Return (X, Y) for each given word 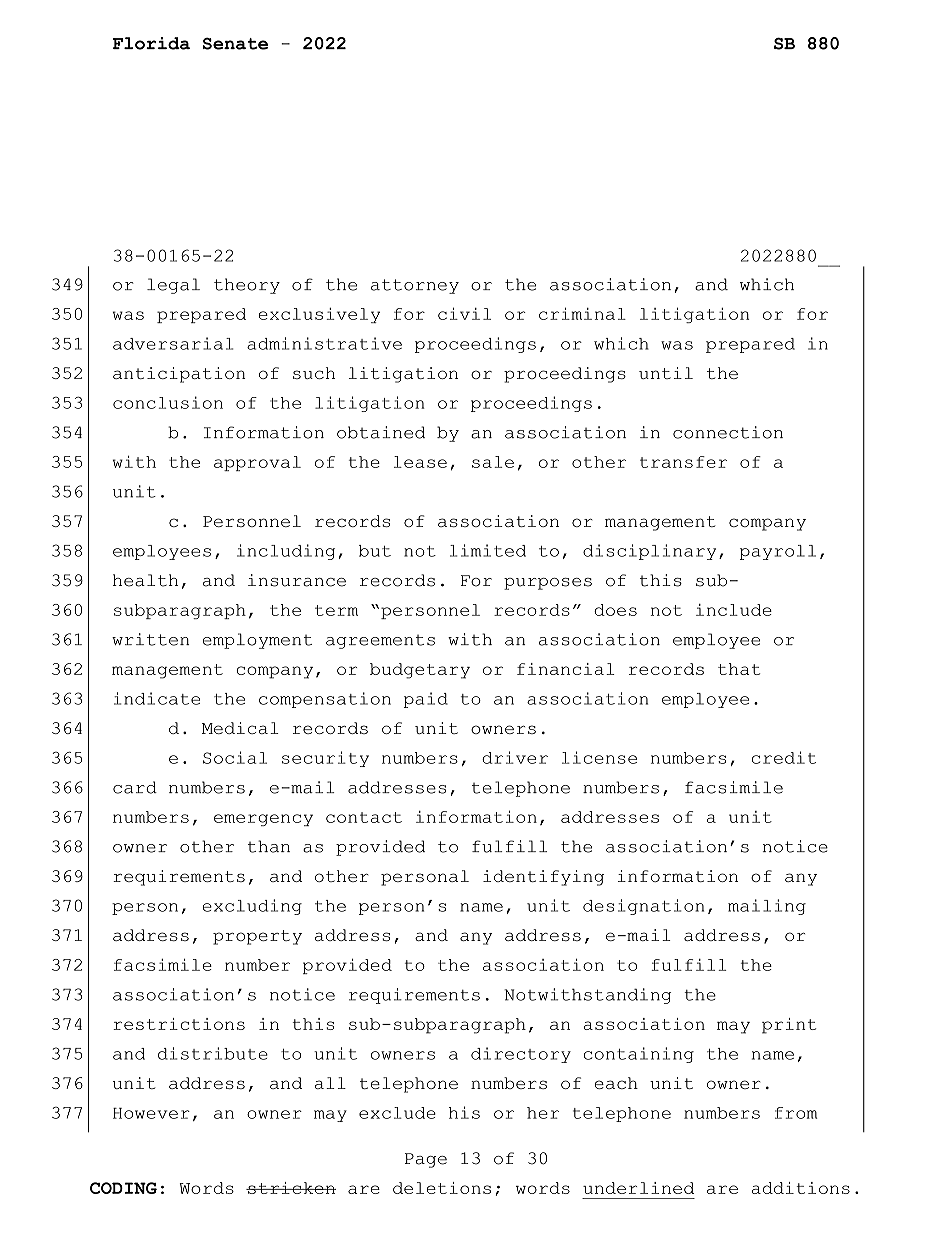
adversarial (173, 343)
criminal (582, 313)
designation (643, 907)
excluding (252, 907)
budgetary (420, 671)
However (151, 1113)
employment (257, 641)
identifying (543, 878)
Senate (235, 44)
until (666, 373)
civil (464, 313)
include (734, 610)
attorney (415, 286)
